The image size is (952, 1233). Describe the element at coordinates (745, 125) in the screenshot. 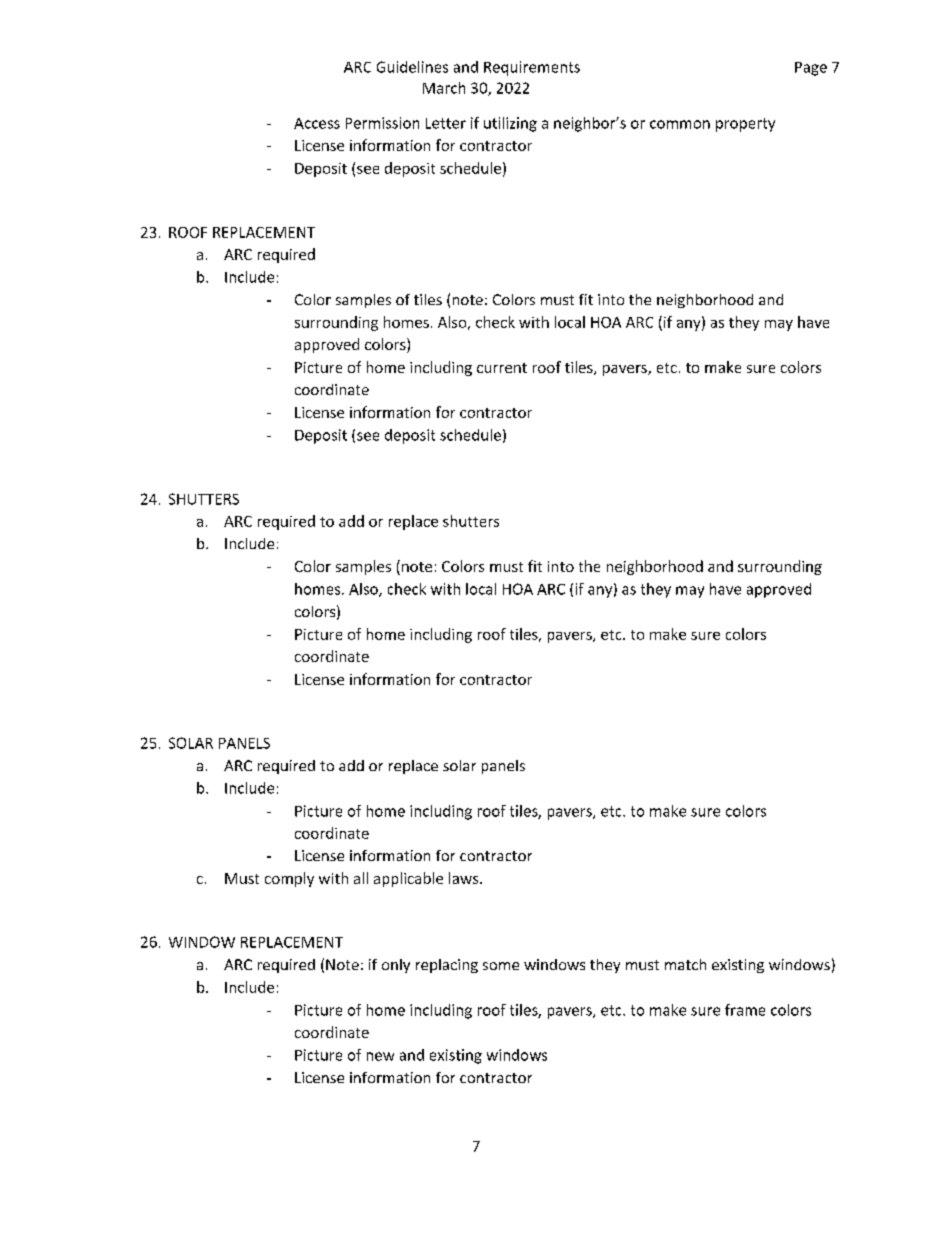

I see `property` at that location.
